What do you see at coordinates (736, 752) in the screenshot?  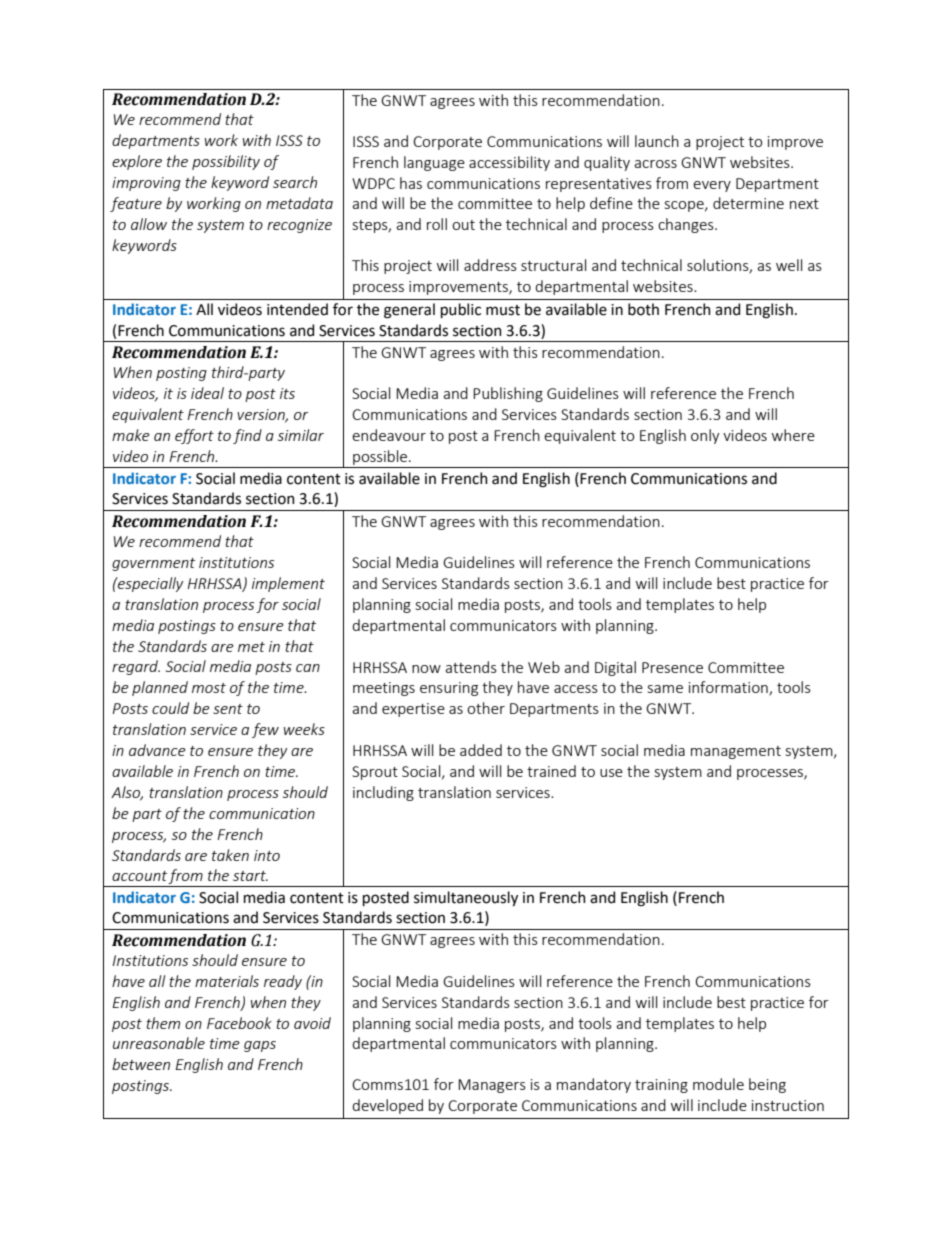 I see `management` at bounding box center [736, 752].
